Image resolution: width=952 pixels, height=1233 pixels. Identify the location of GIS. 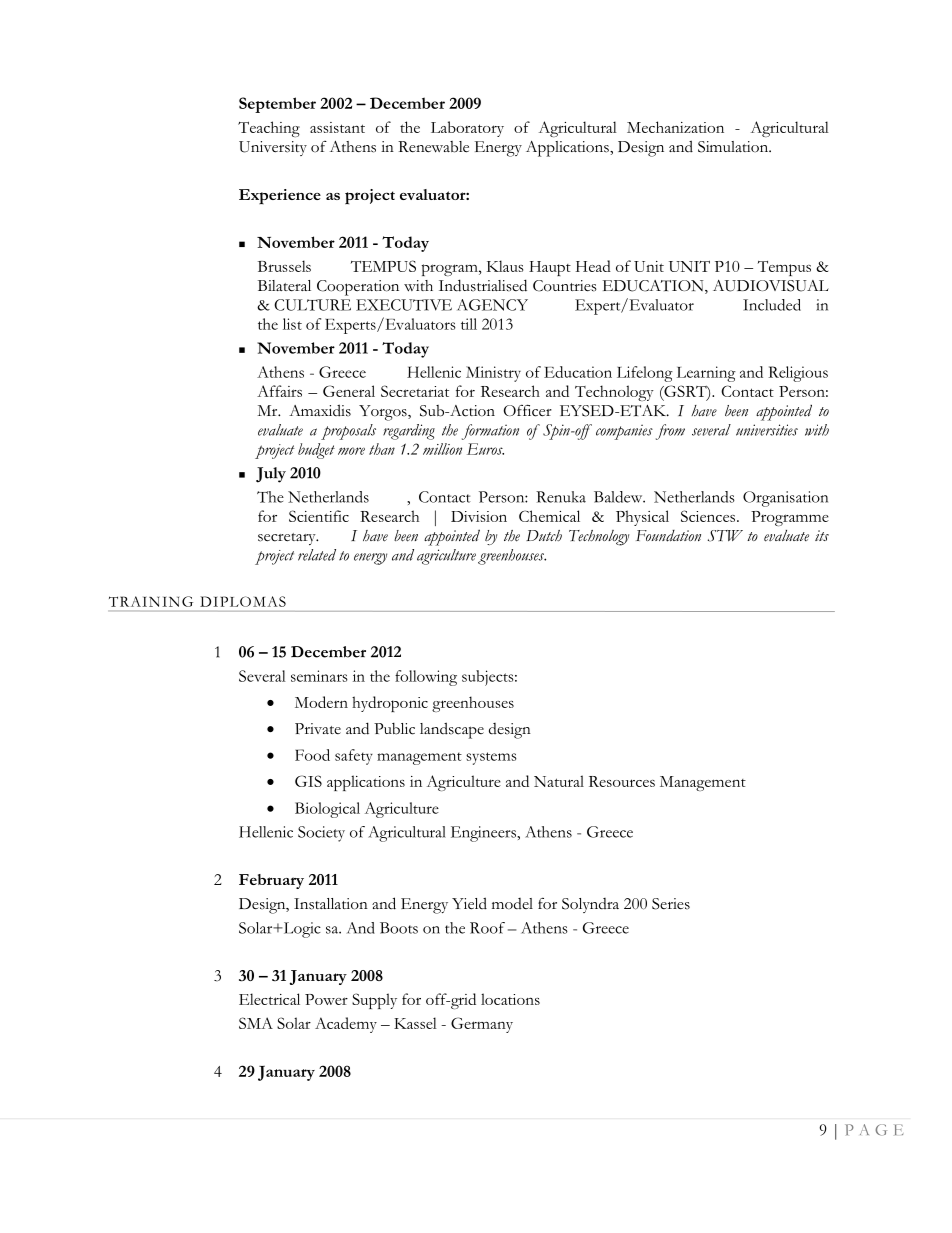
(308, 781).
